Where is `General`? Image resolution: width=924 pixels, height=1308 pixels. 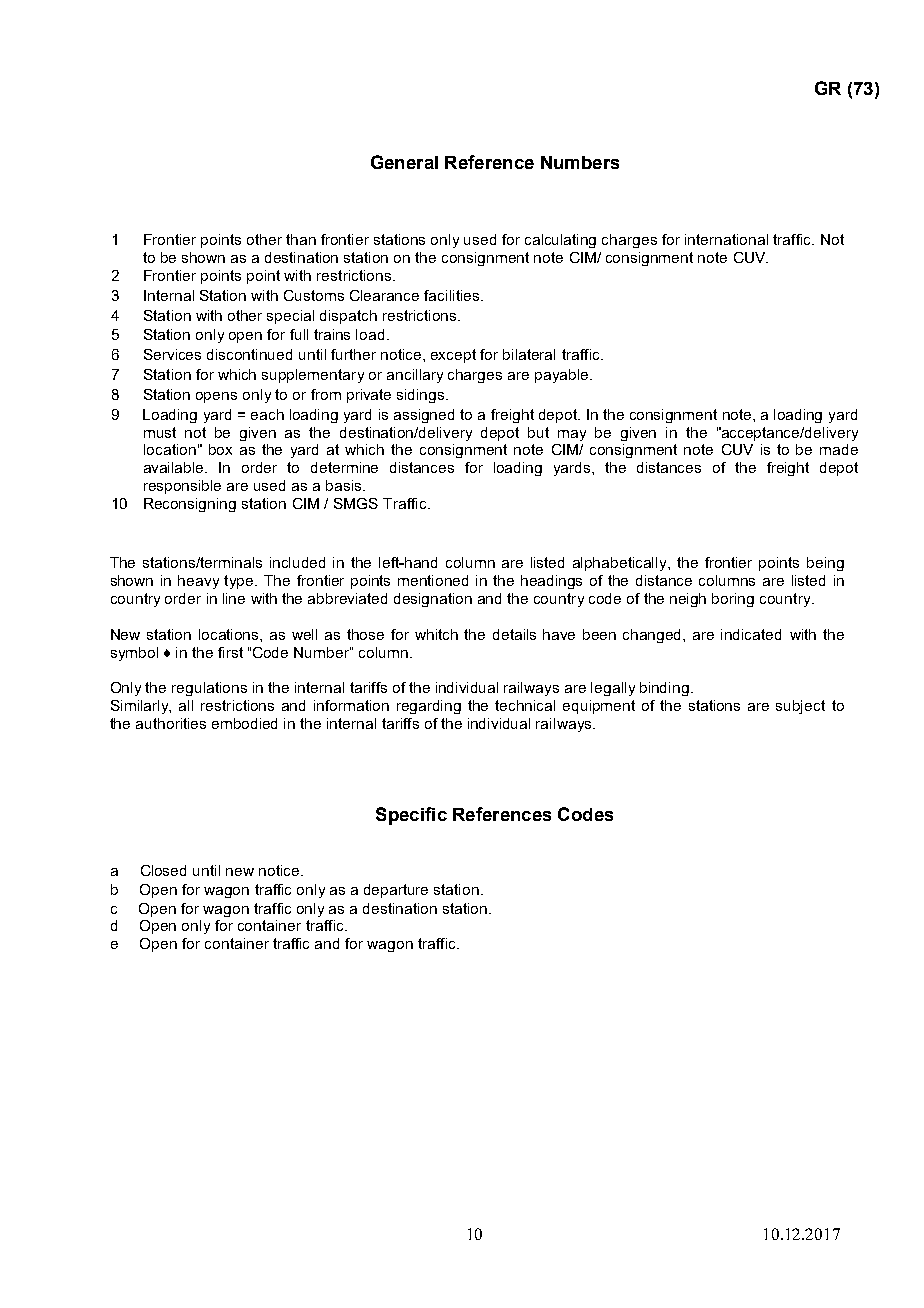 General is located at coordinates (404, 162).
